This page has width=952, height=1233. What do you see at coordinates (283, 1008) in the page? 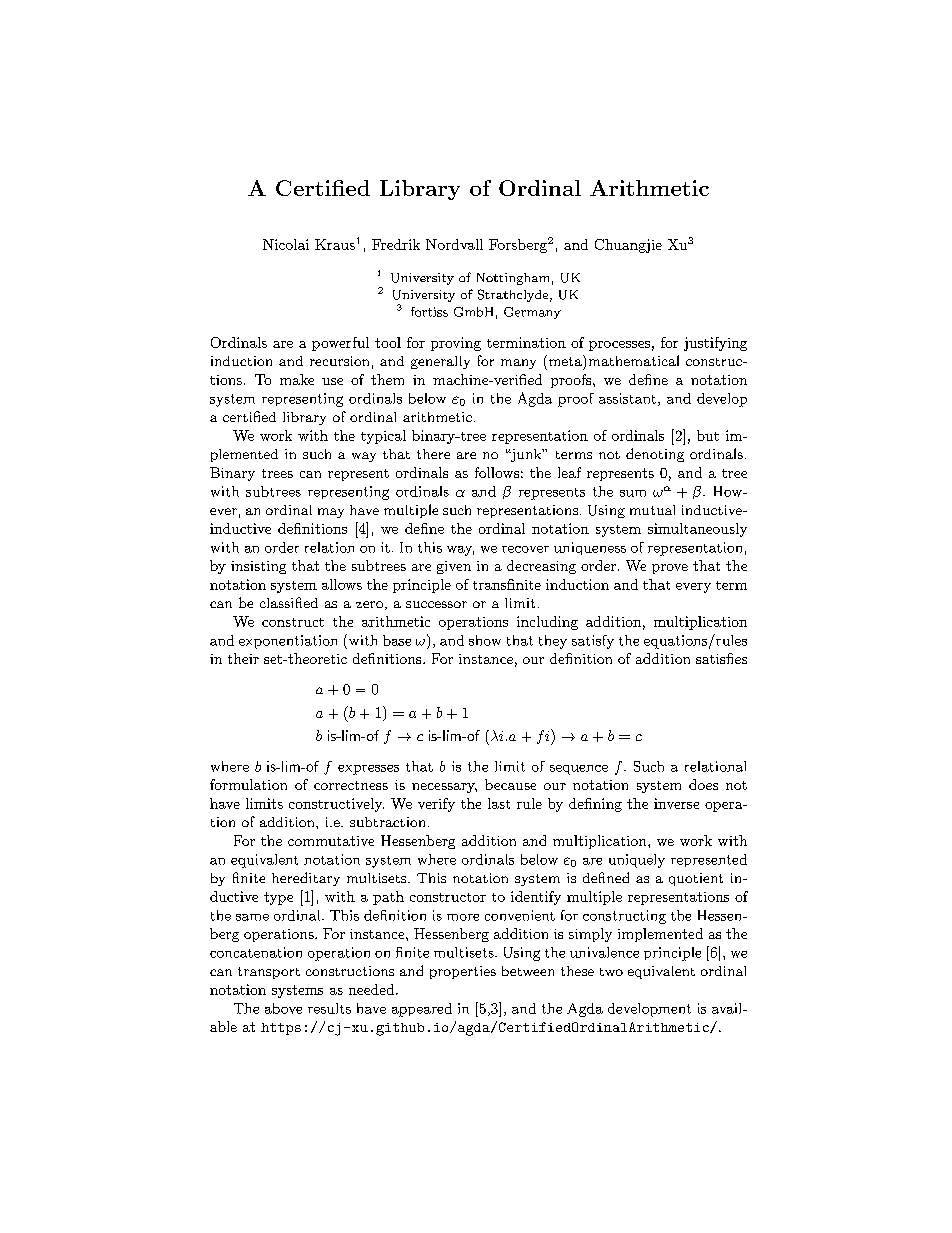
I see `above` at bounding box center [283, 1008].
